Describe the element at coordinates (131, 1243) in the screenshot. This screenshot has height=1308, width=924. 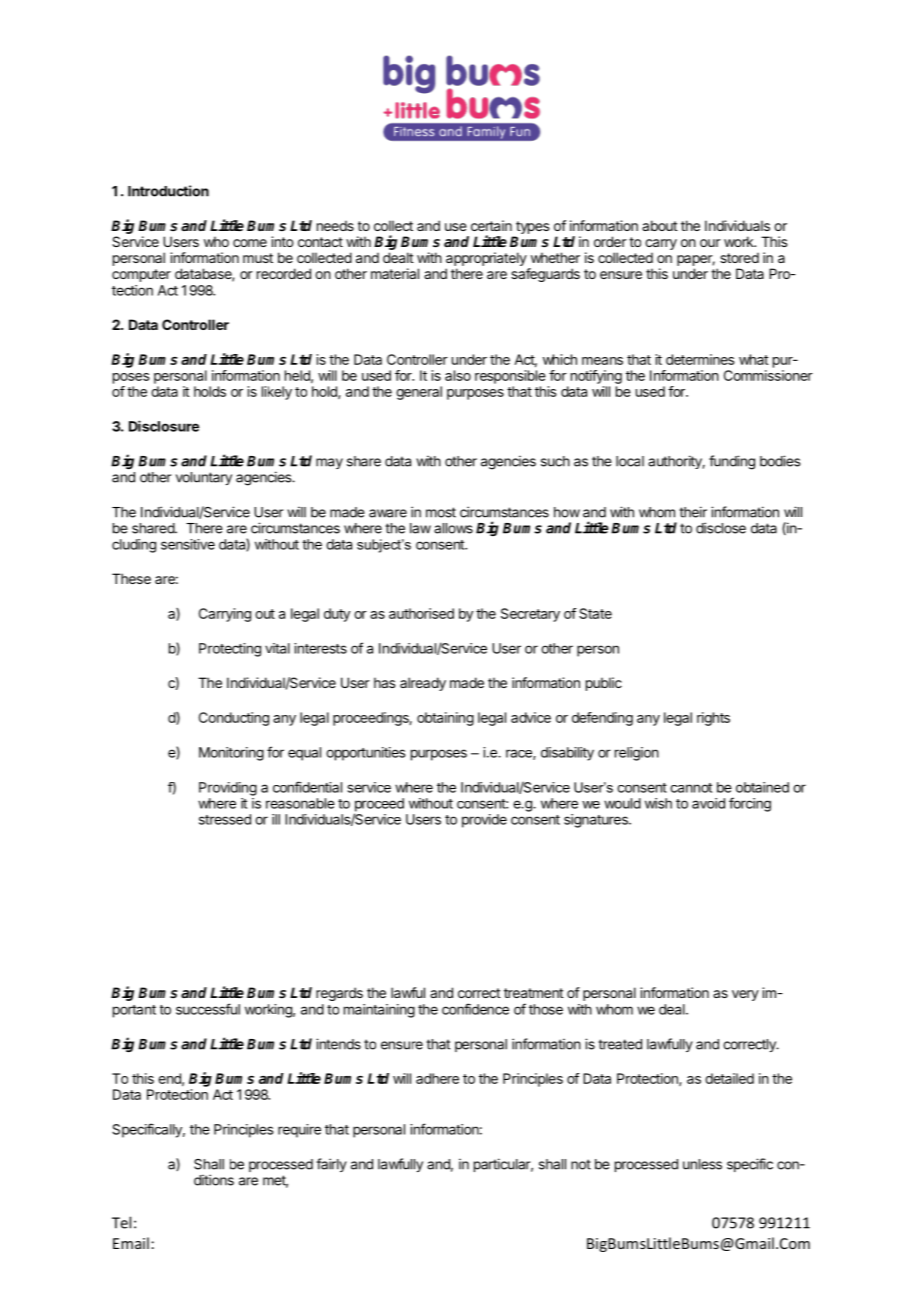
I see `Email` at that location.
